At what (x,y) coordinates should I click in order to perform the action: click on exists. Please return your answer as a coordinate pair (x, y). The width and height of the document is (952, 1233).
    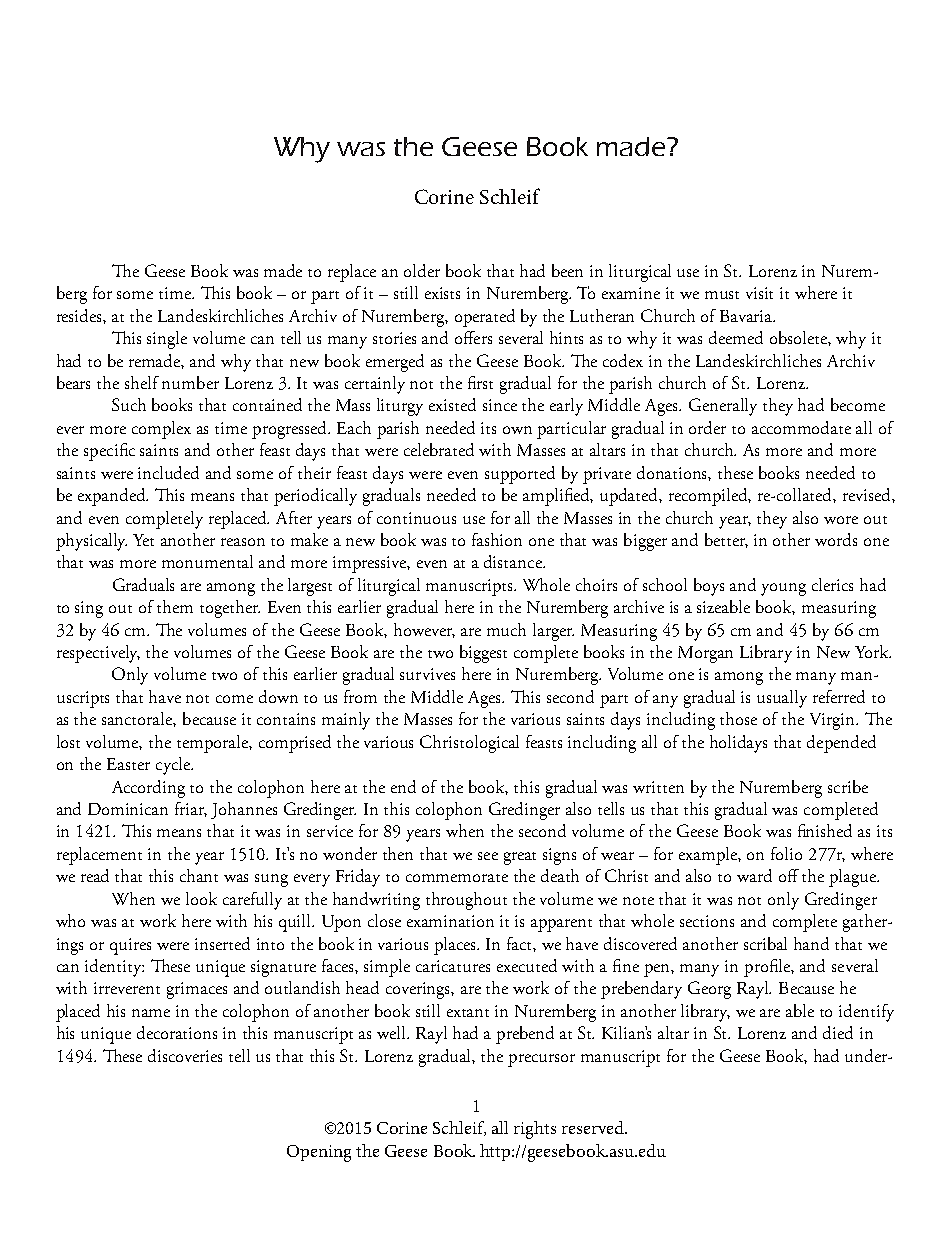
    Looking at the image, I should click on (442, 293).
